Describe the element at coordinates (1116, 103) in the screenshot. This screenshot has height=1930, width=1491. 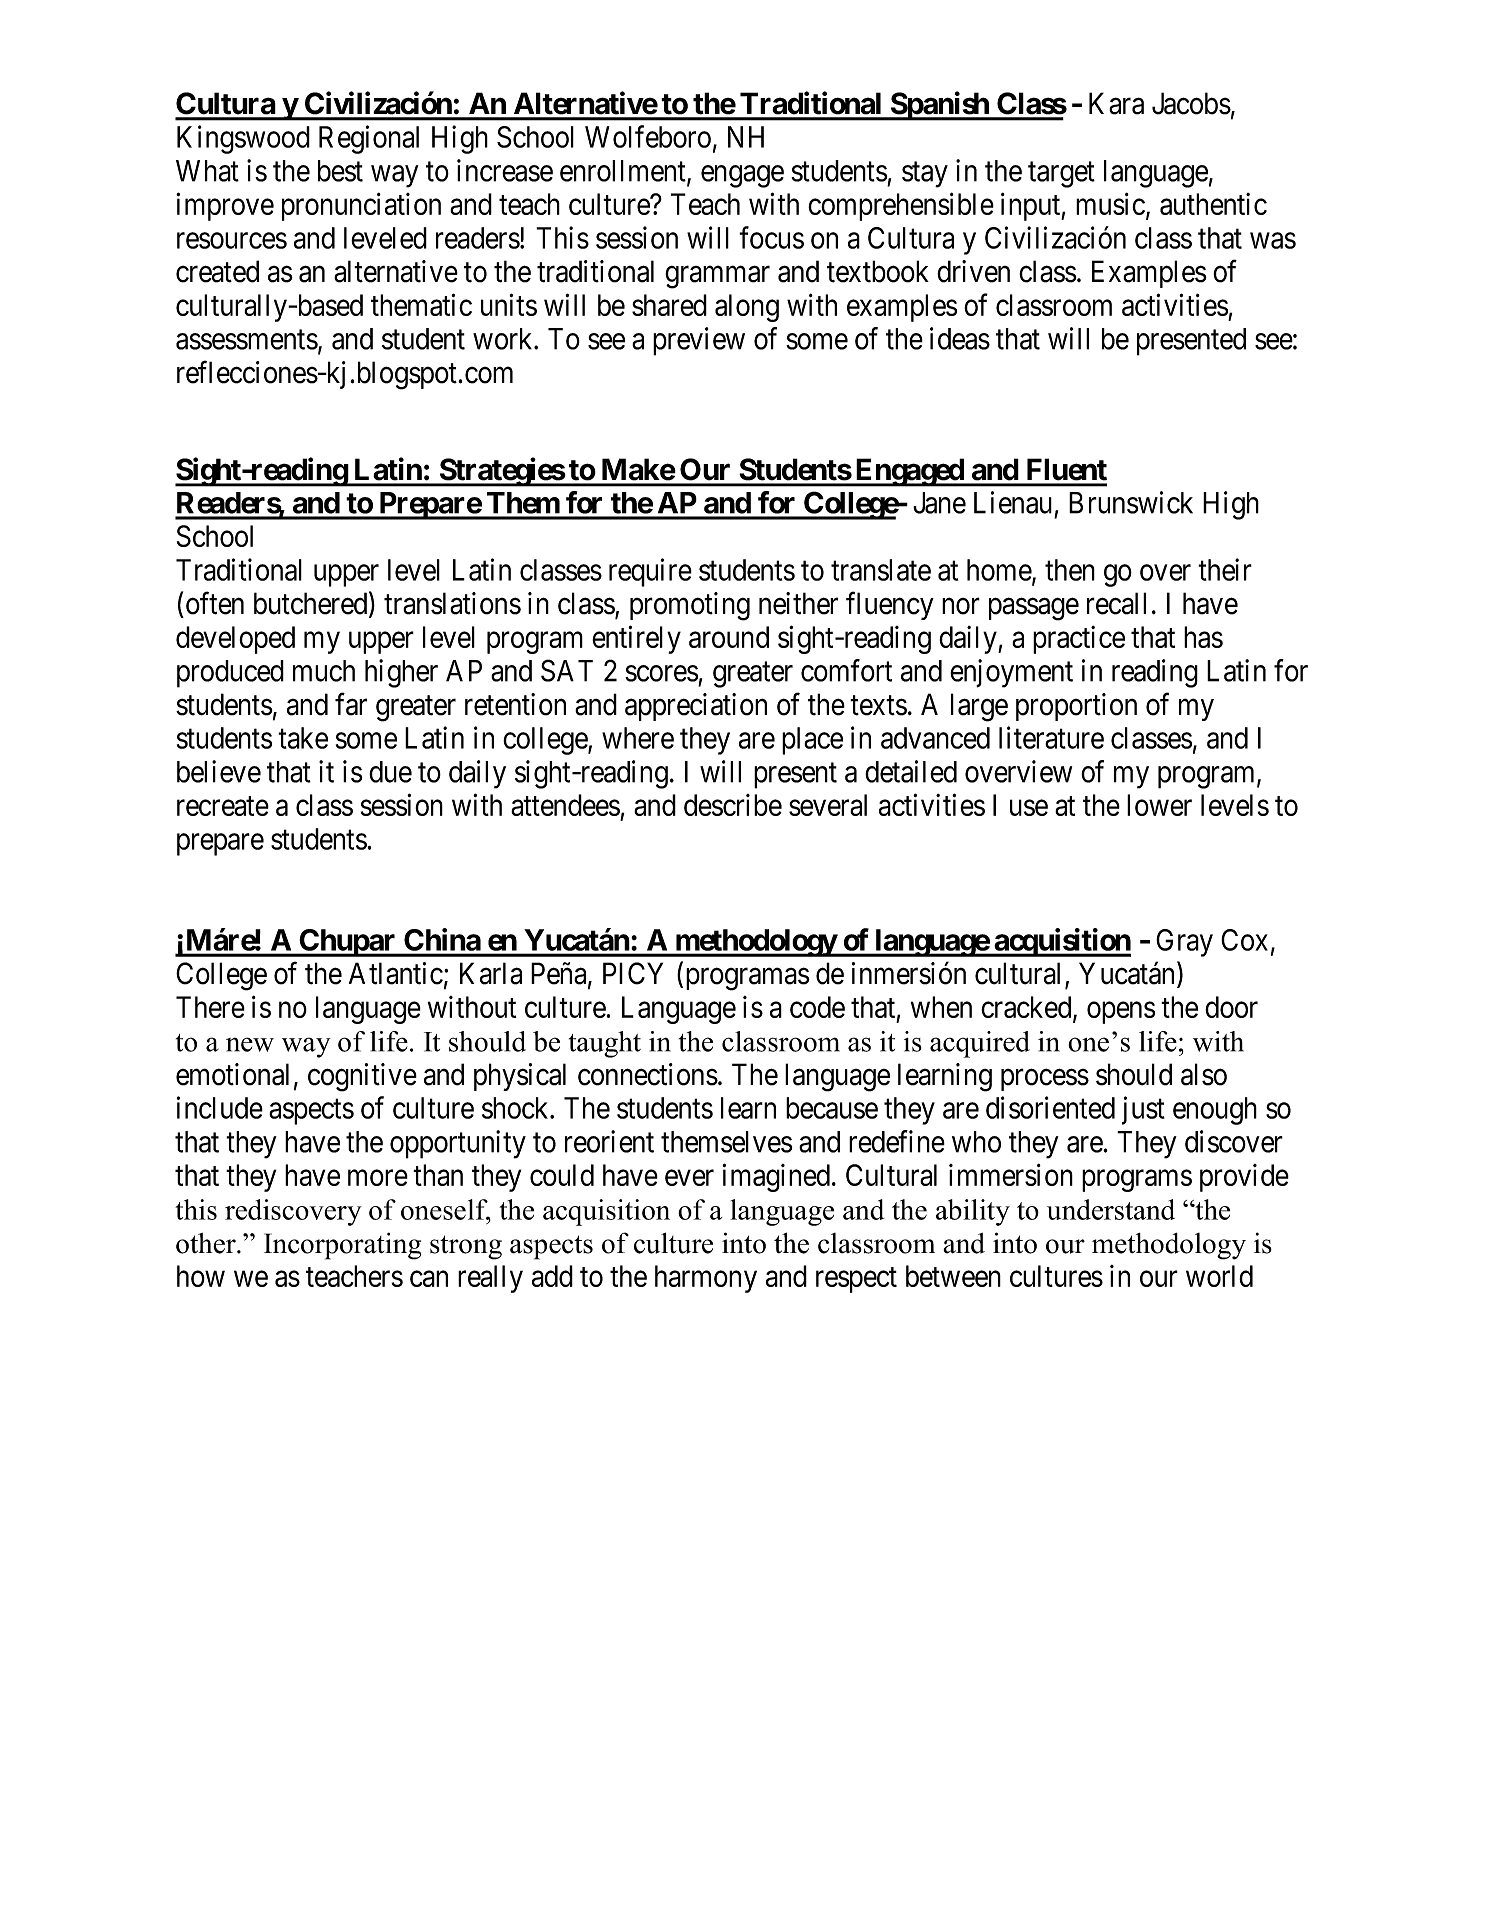
I see `Kara` at that location.
